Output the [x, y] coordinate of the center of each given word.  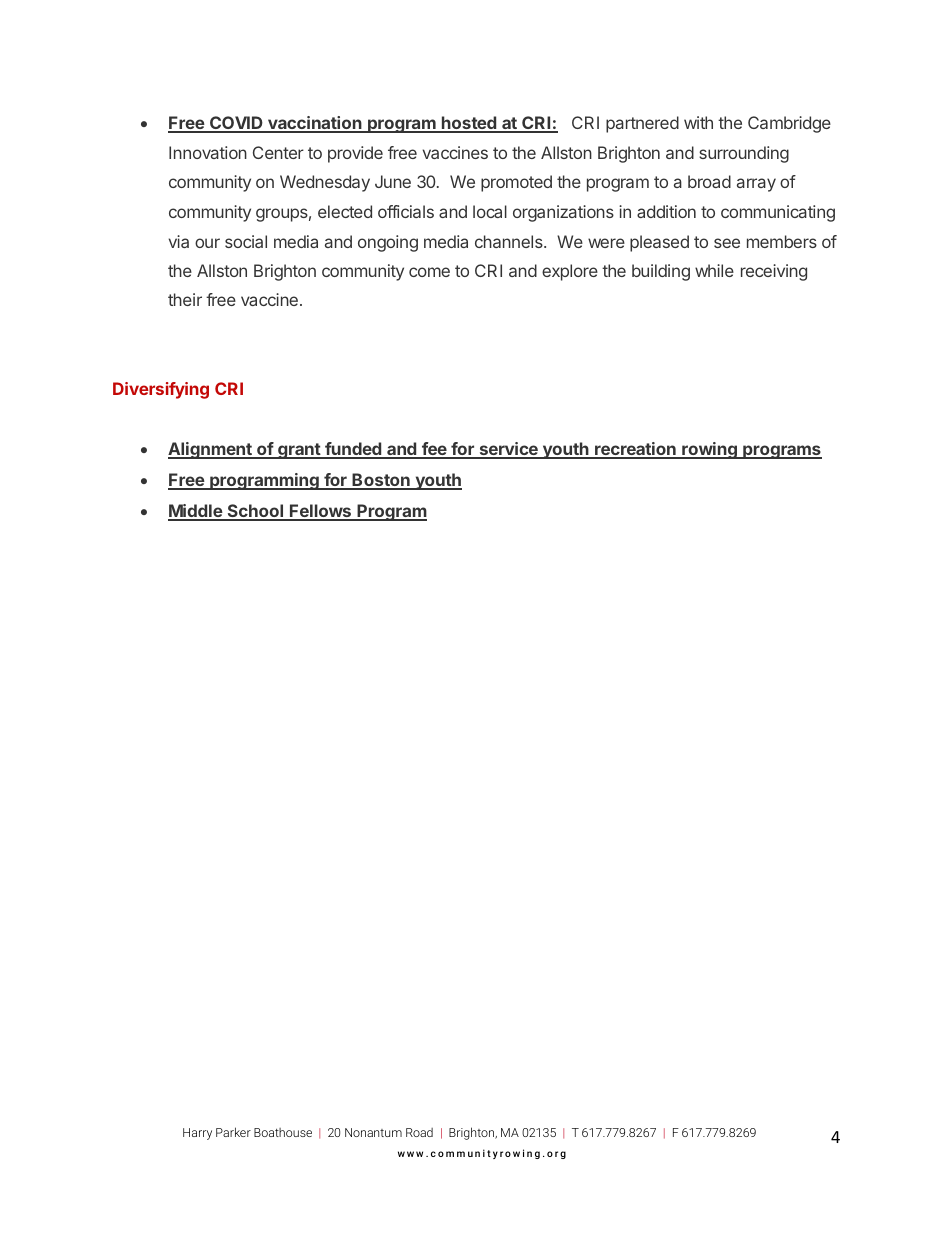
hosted [469, 124]
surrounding [744, 154]
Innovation [208, 152]
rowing [709, 450]
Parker [233, 1132]
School [255, 512]
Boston [381, 481]
